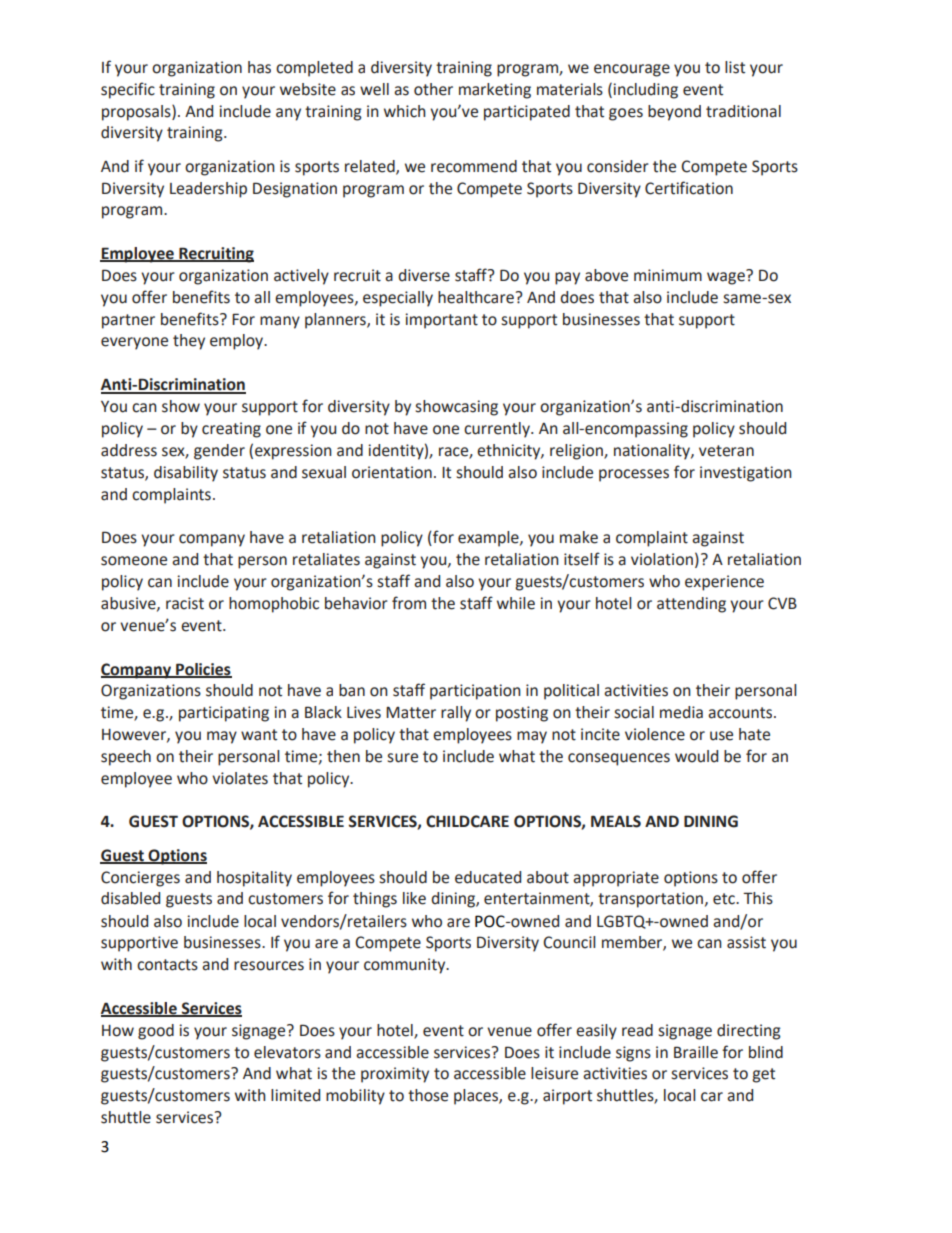  Describe the element at coordinates (475, 692) in the page. I see `participation` at that location.
